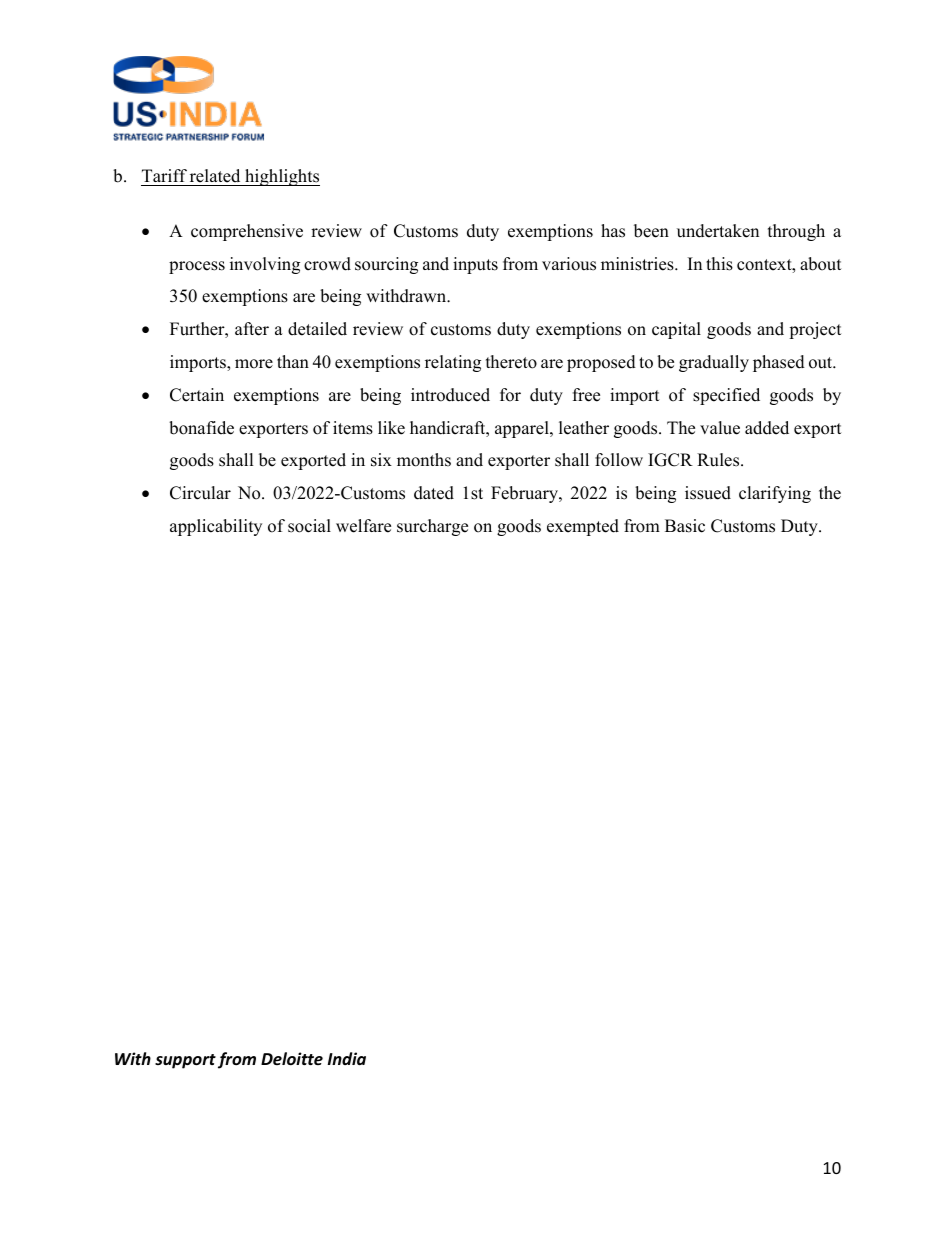  What do you see at coordinates (726, 396) in the document?
I see `specified` at bounding box center [726, 396].
